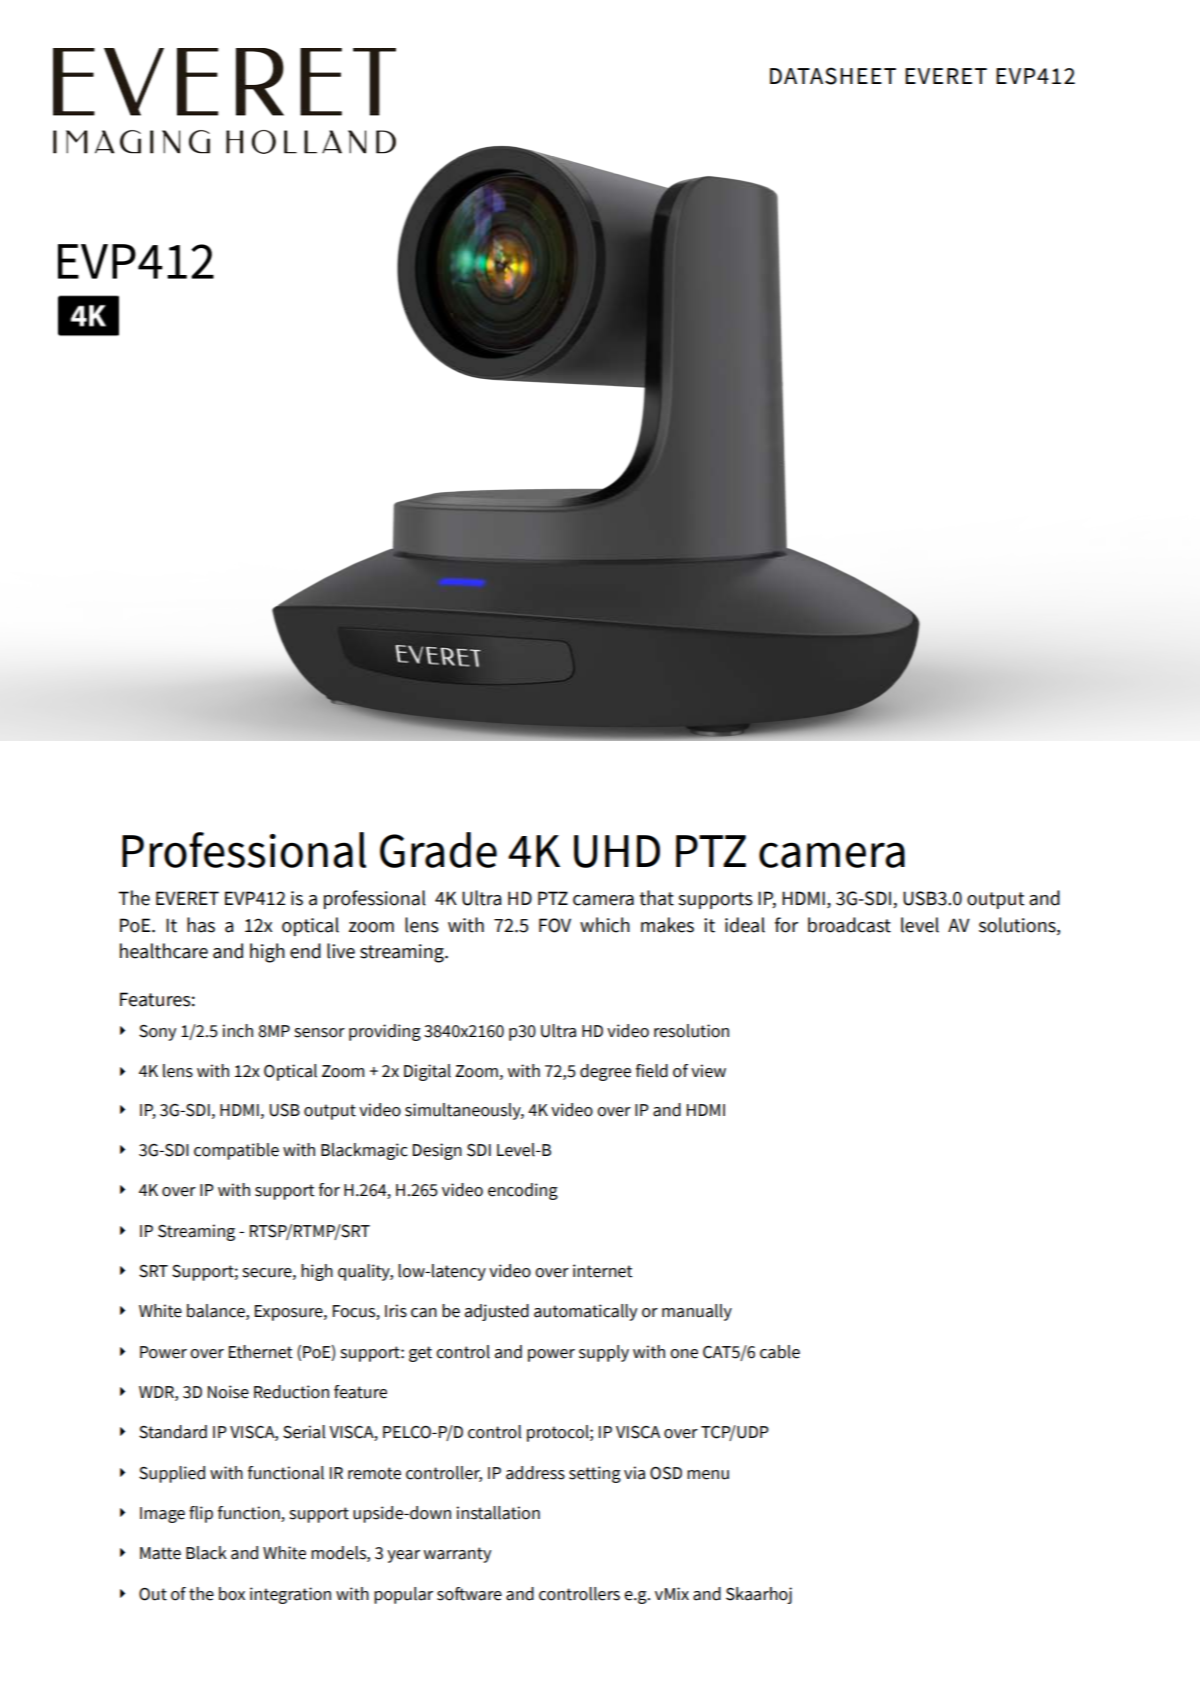 This screenshot has width=1200, height=1698. Describe the element at coordinates (201, 925) in the screenshot. I see `has` at that location.
